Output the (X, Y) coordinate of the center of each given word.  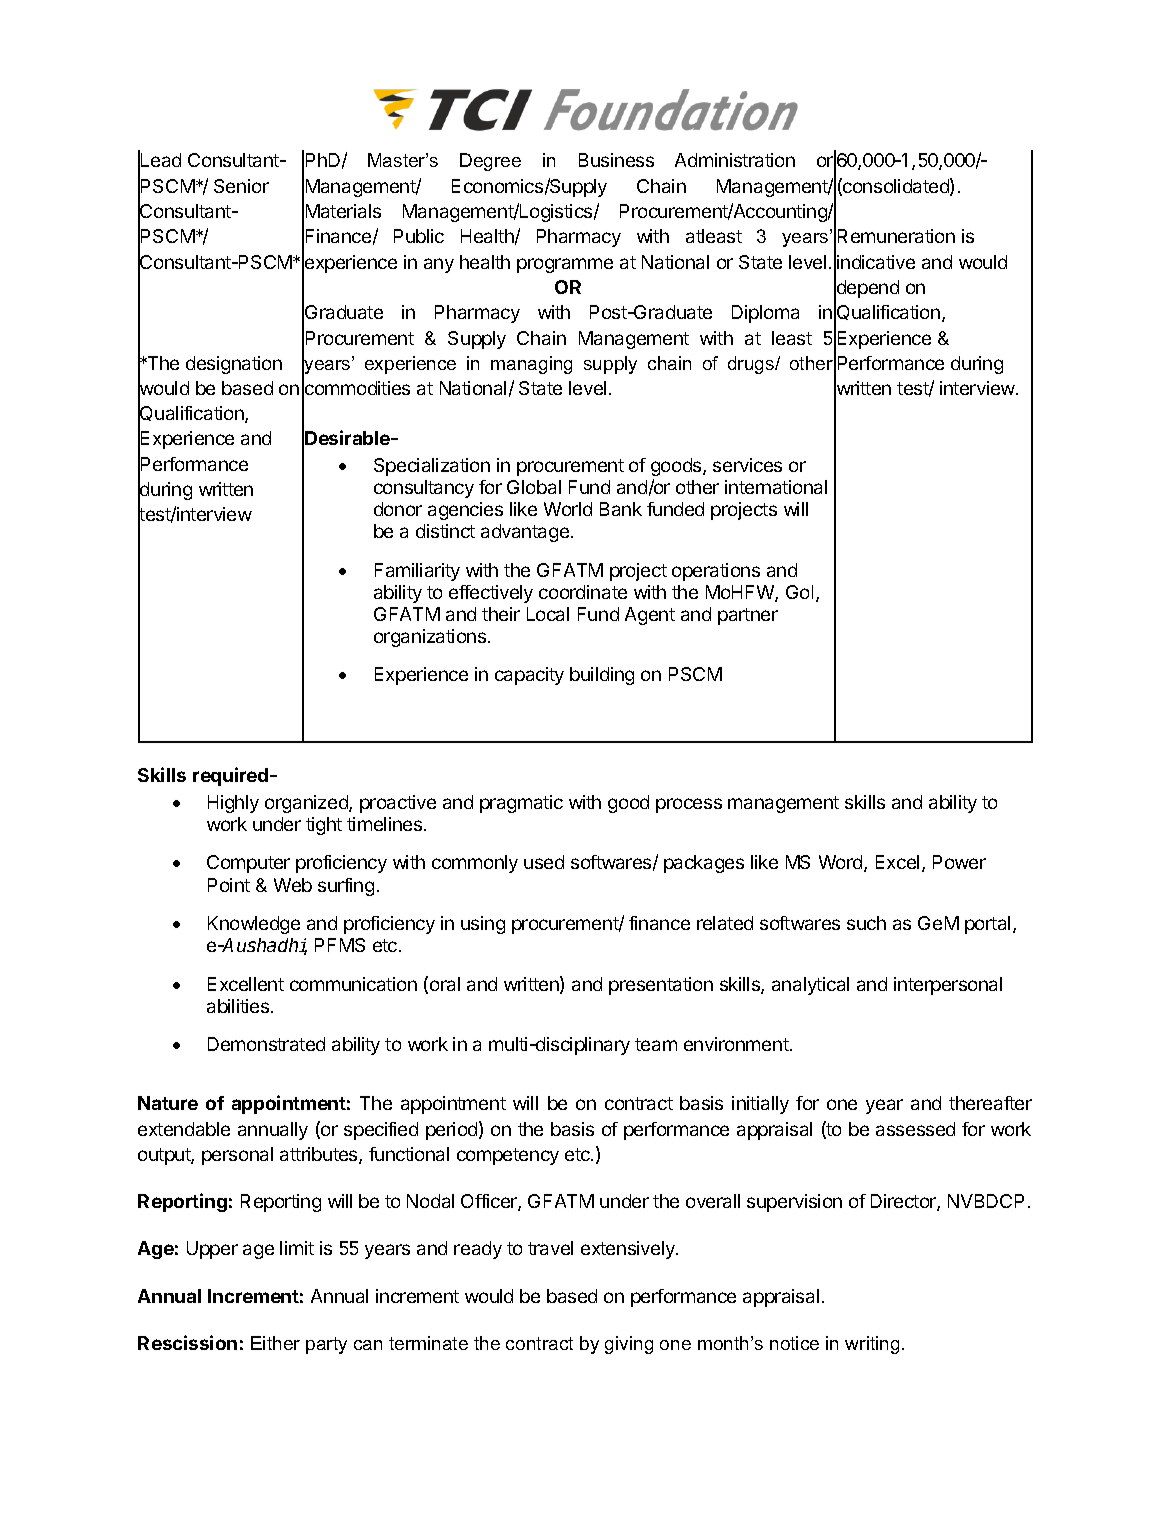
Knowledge (254, 925)
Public (419, 236)
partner (748, 616)
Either (275, 1343)
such (866, 923)
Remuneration (896, 236)
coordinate (583, 592)
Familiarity (417, 572)
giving (629, 1345)
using (483, 925)
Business (616, 160)
